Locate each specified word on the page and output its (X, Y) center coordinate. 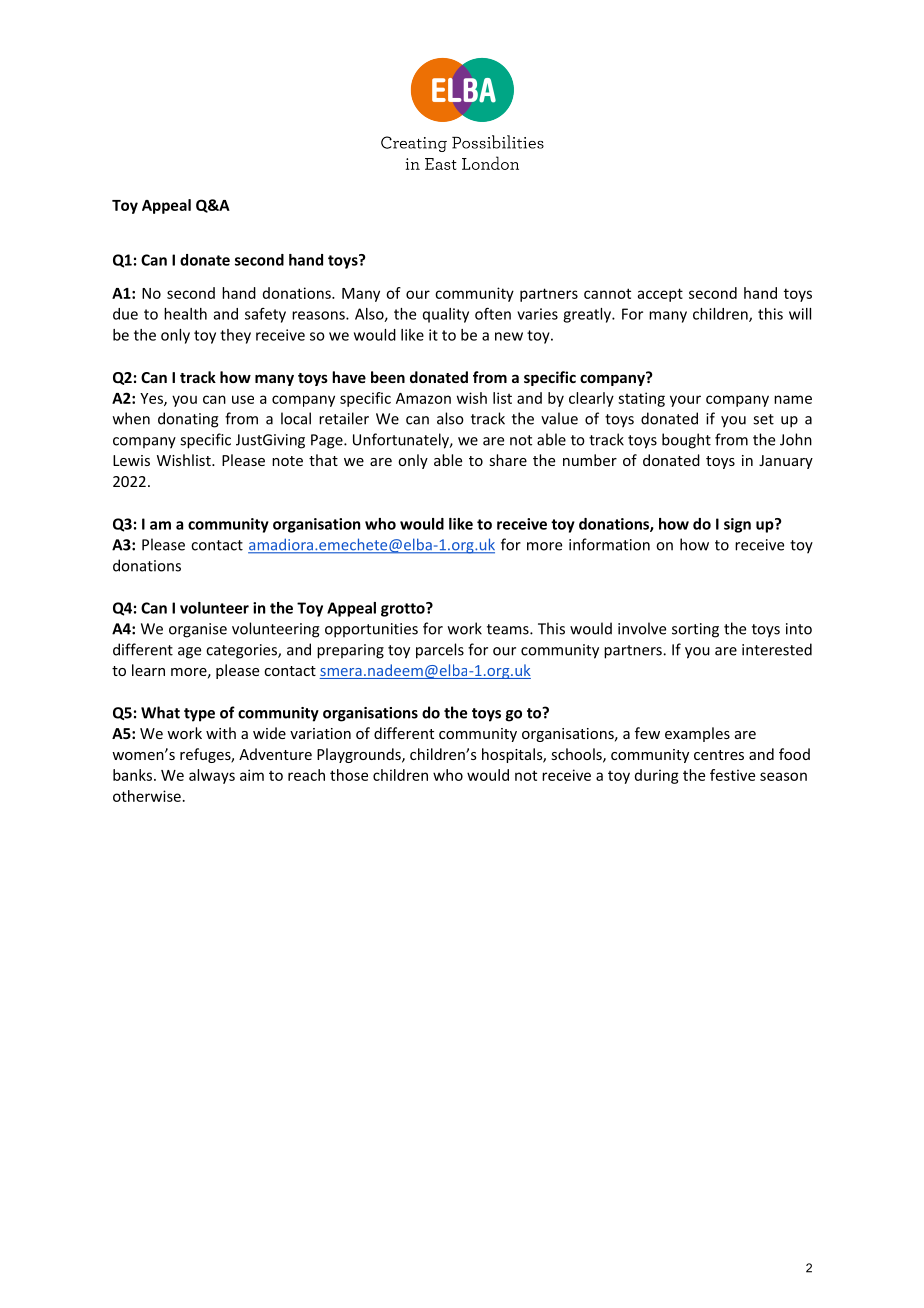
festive (732, 775)
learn (148, 670)
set (763, 419)
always (212, 776)
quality (446, 315)
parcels (440, 651)
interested (777, 649)
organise (198, 630)
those (349, 775)
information (609, 544)
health (185, 314)
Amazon (423, 398)
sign (737, 525)
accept (660, 295)
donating (188, 420)
